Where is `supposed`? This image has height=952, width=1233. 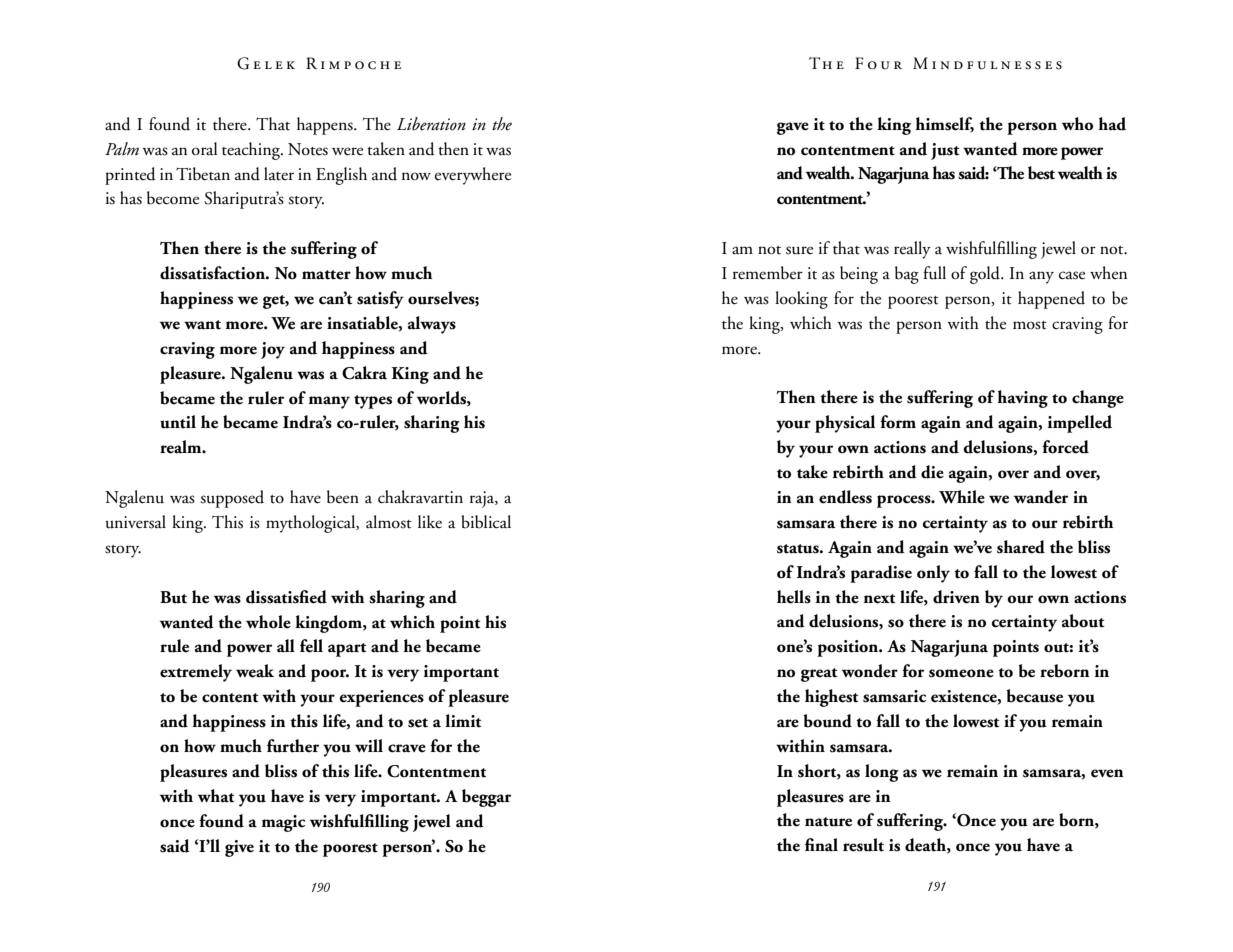
supposed is located at coordinates (232, 499).
